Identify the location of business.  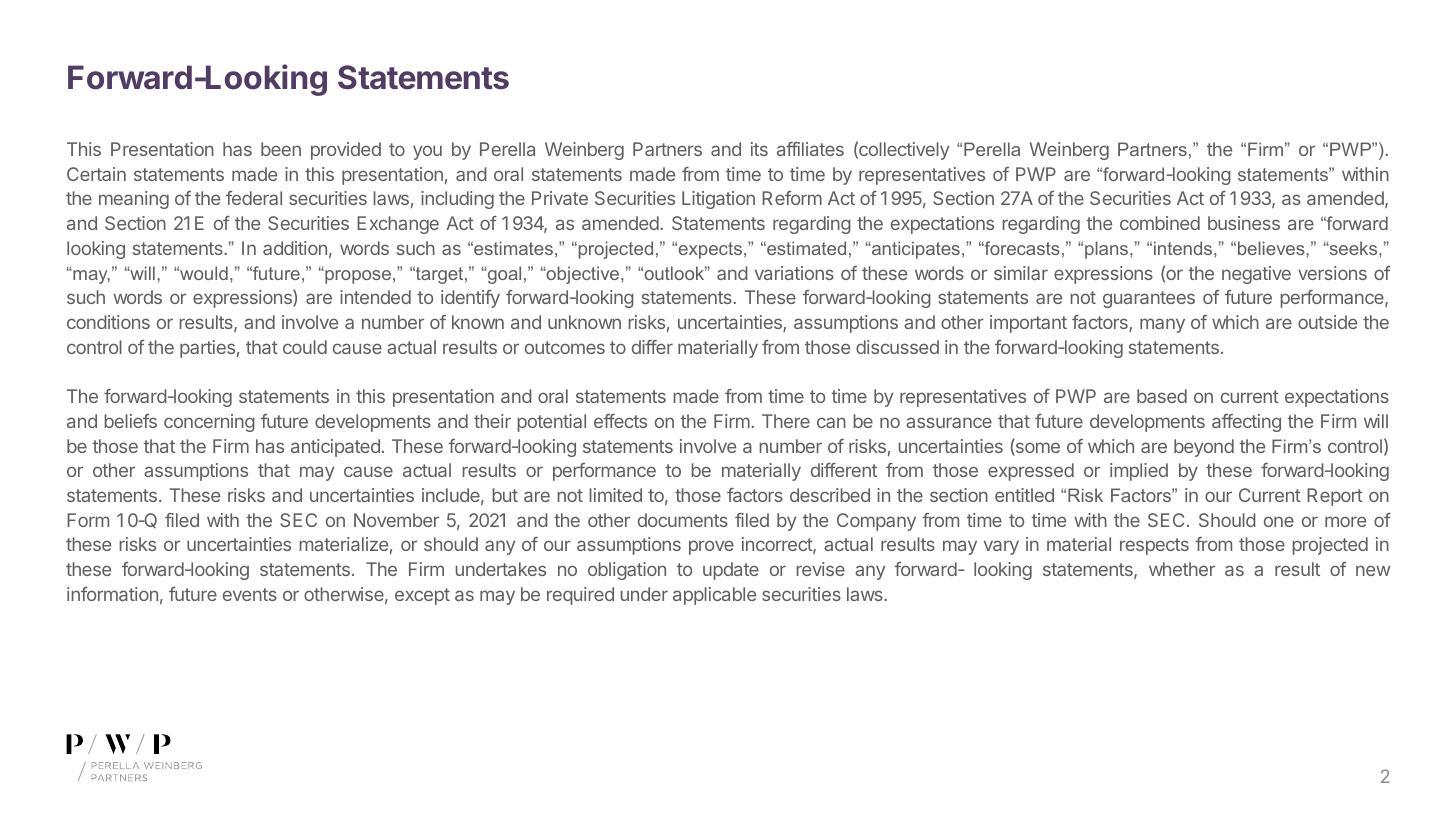
(1244, 223).
